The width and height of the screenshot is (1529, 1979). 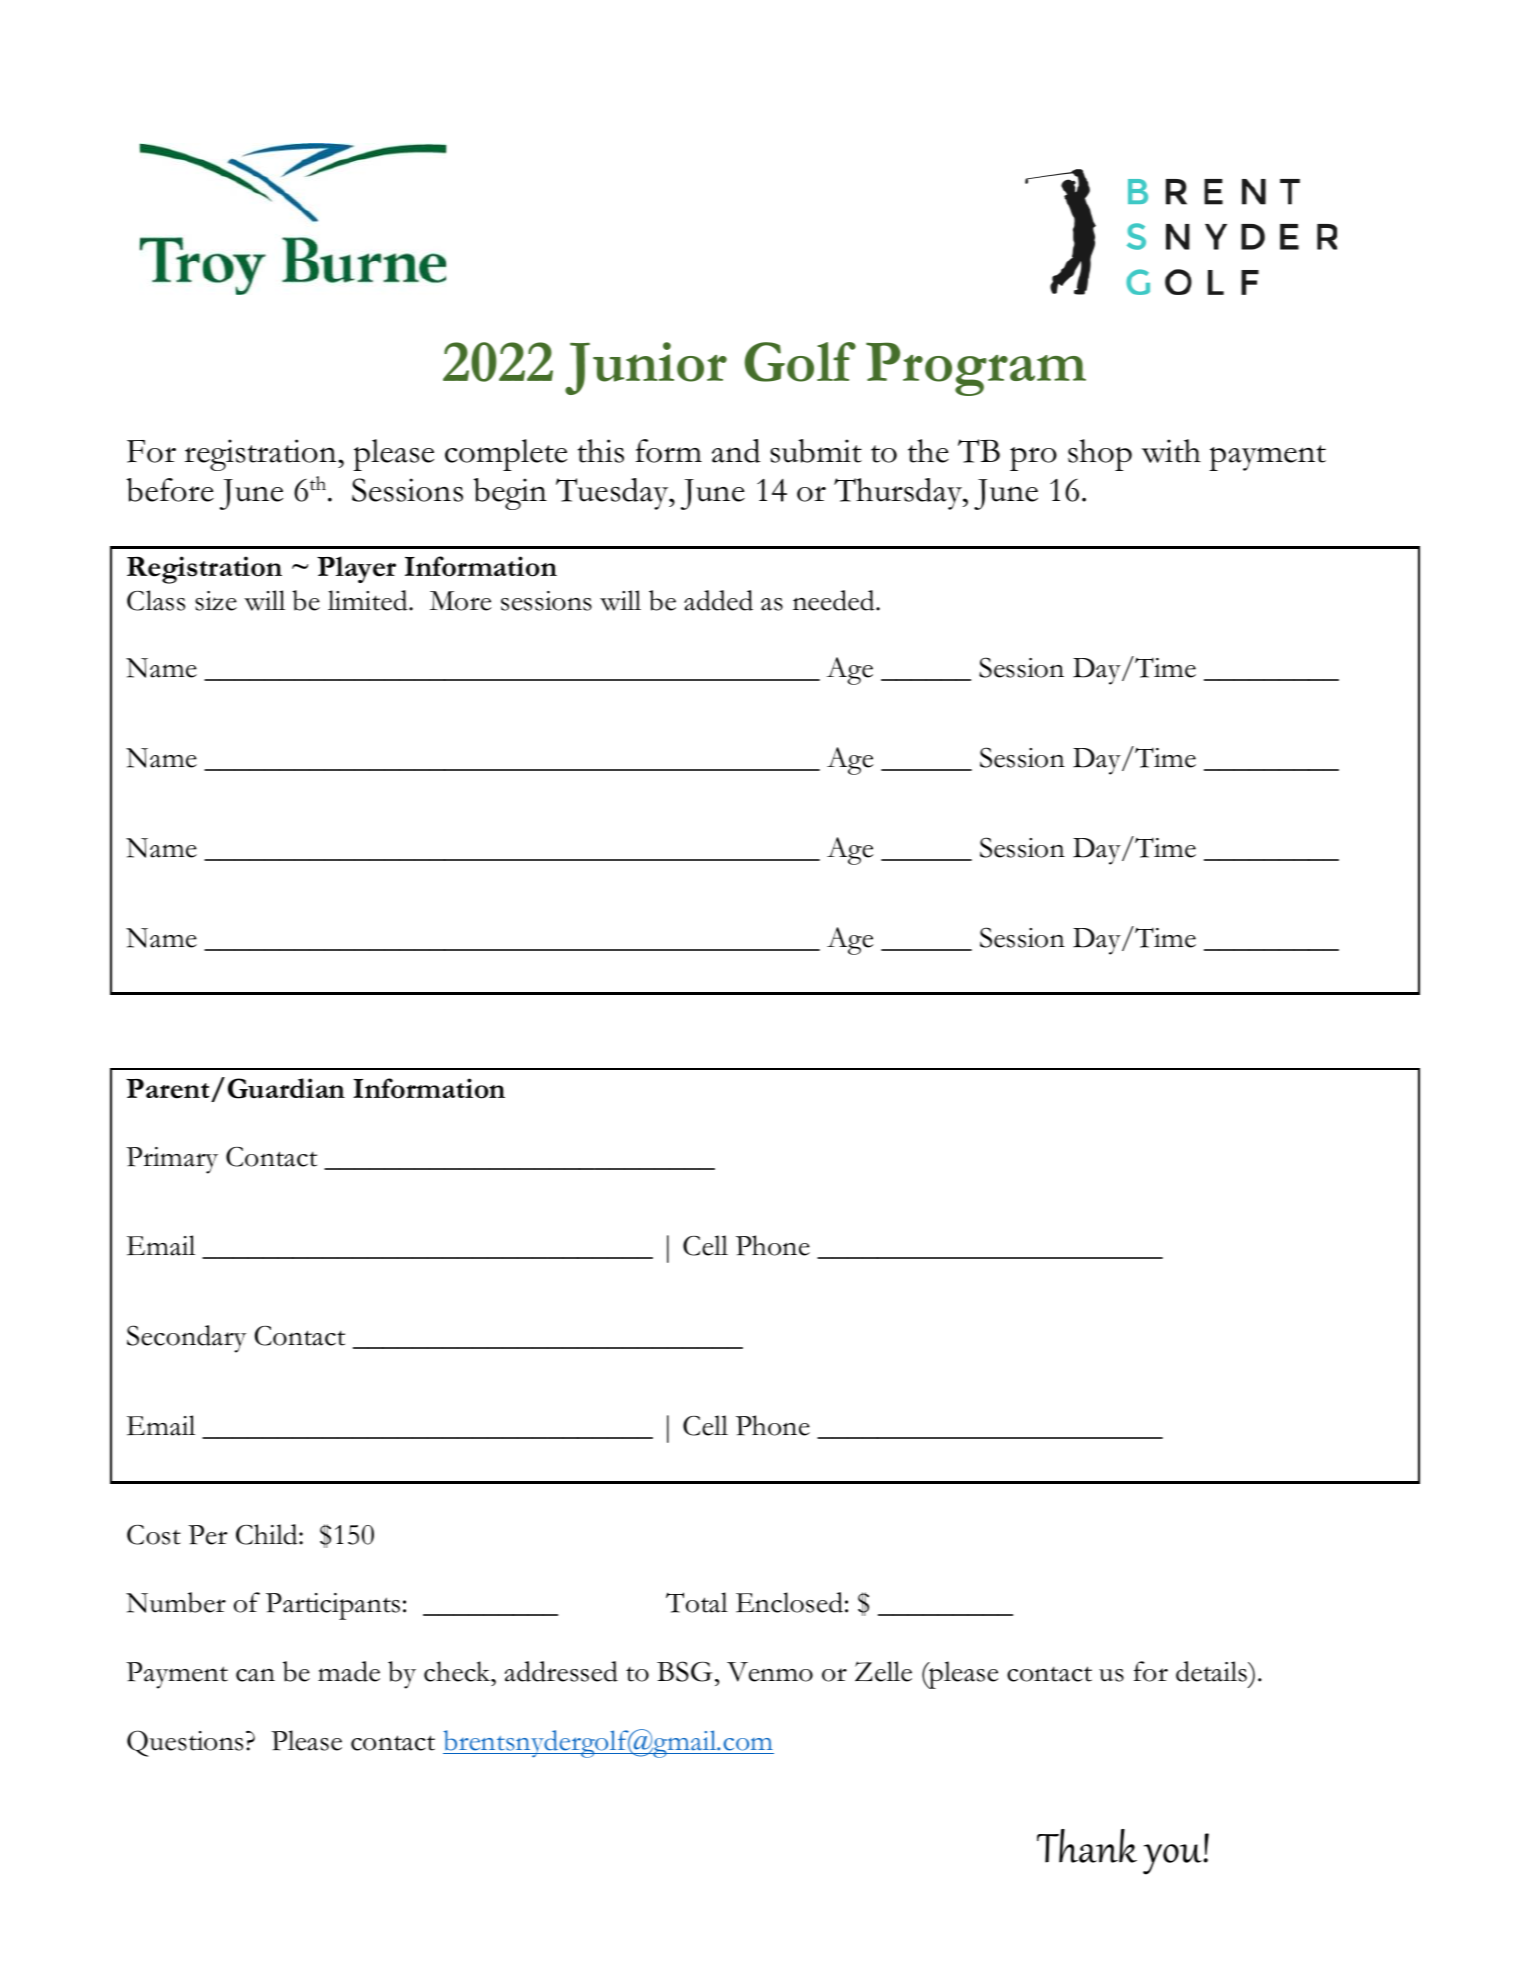 What do you see at coordinates (185, 1743) in the screenshot?
I see `Questions` at bounding box center [185, 1743].
